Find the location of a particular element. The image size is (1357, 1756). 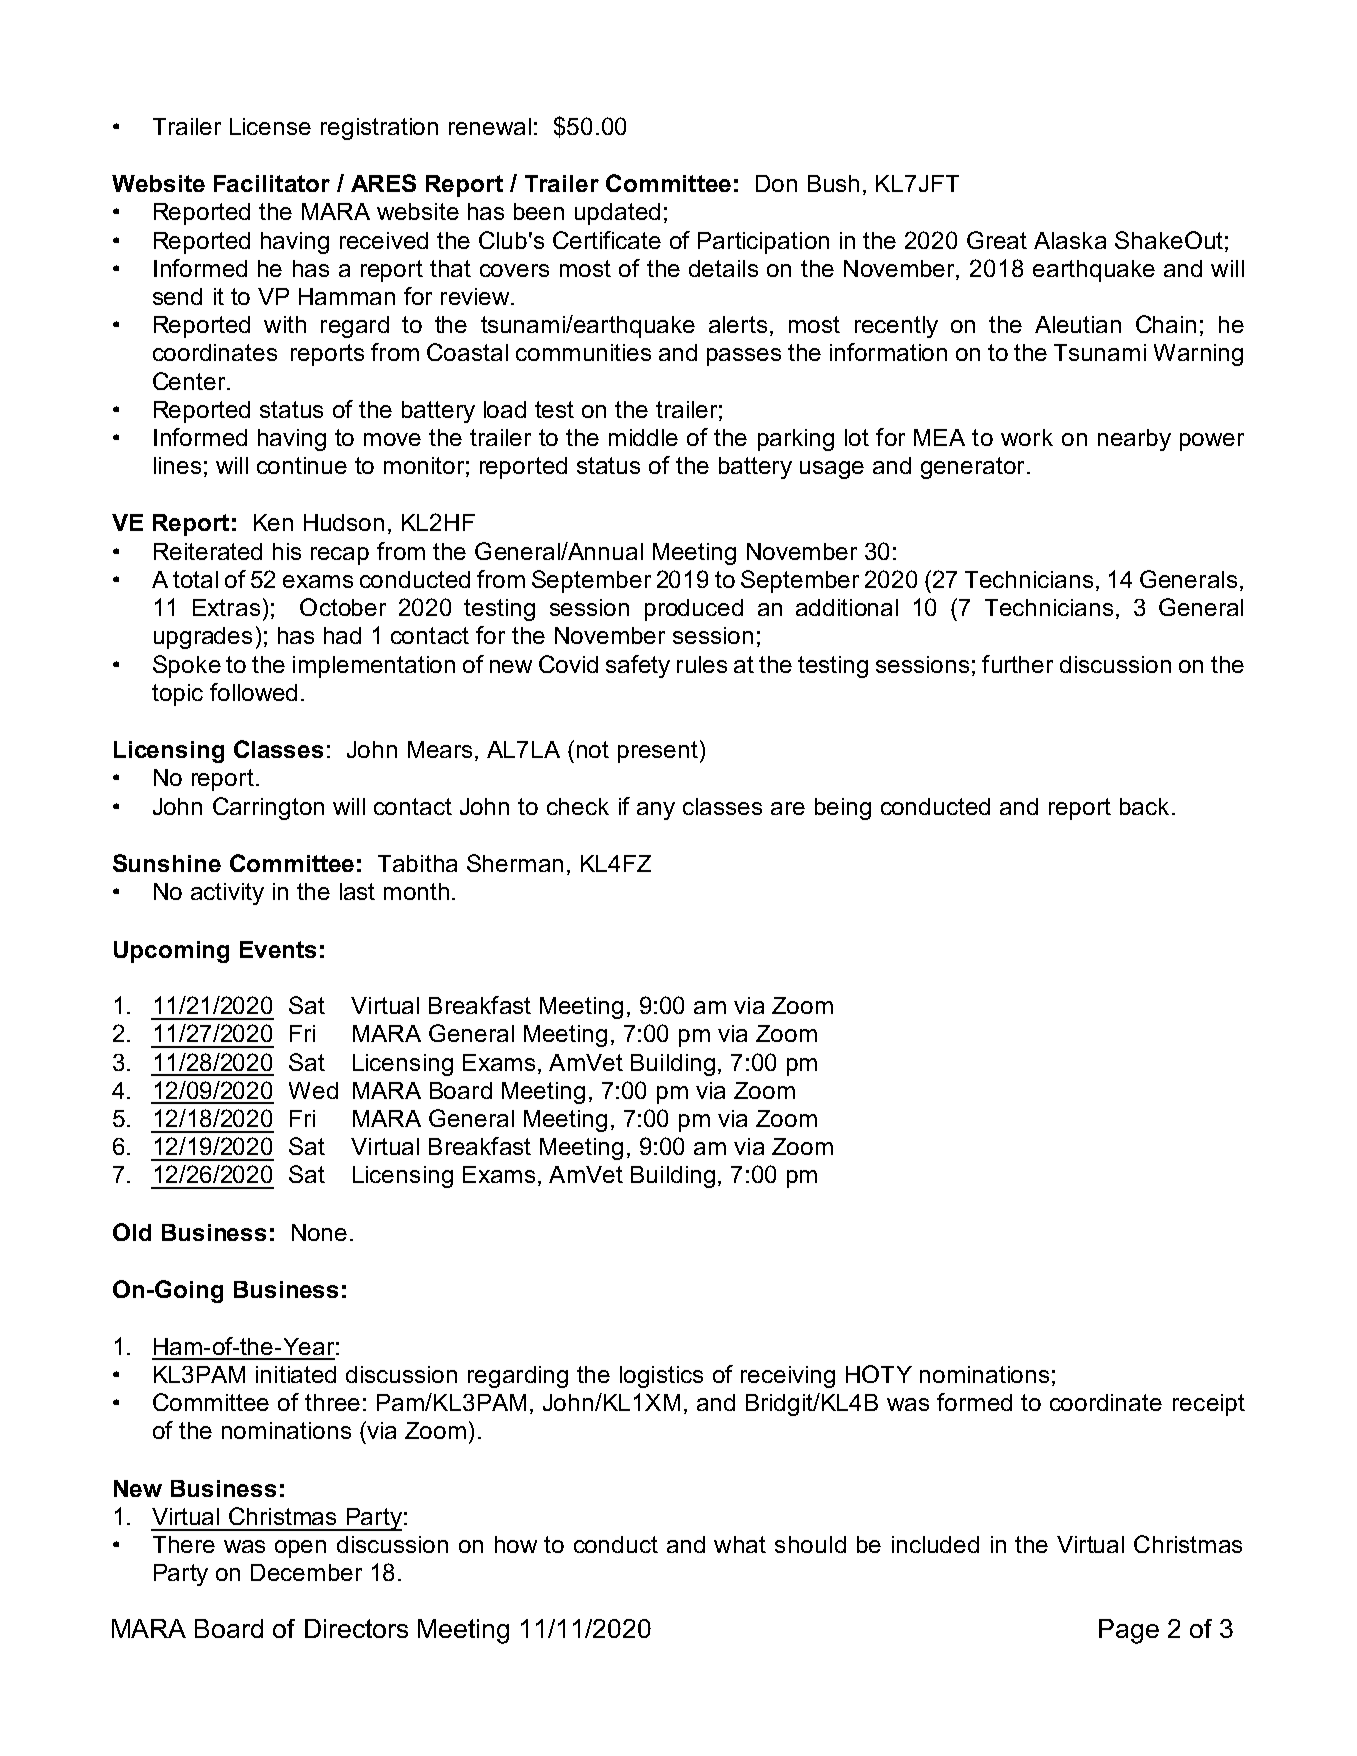

updated is located at coordinates (617, 214).
